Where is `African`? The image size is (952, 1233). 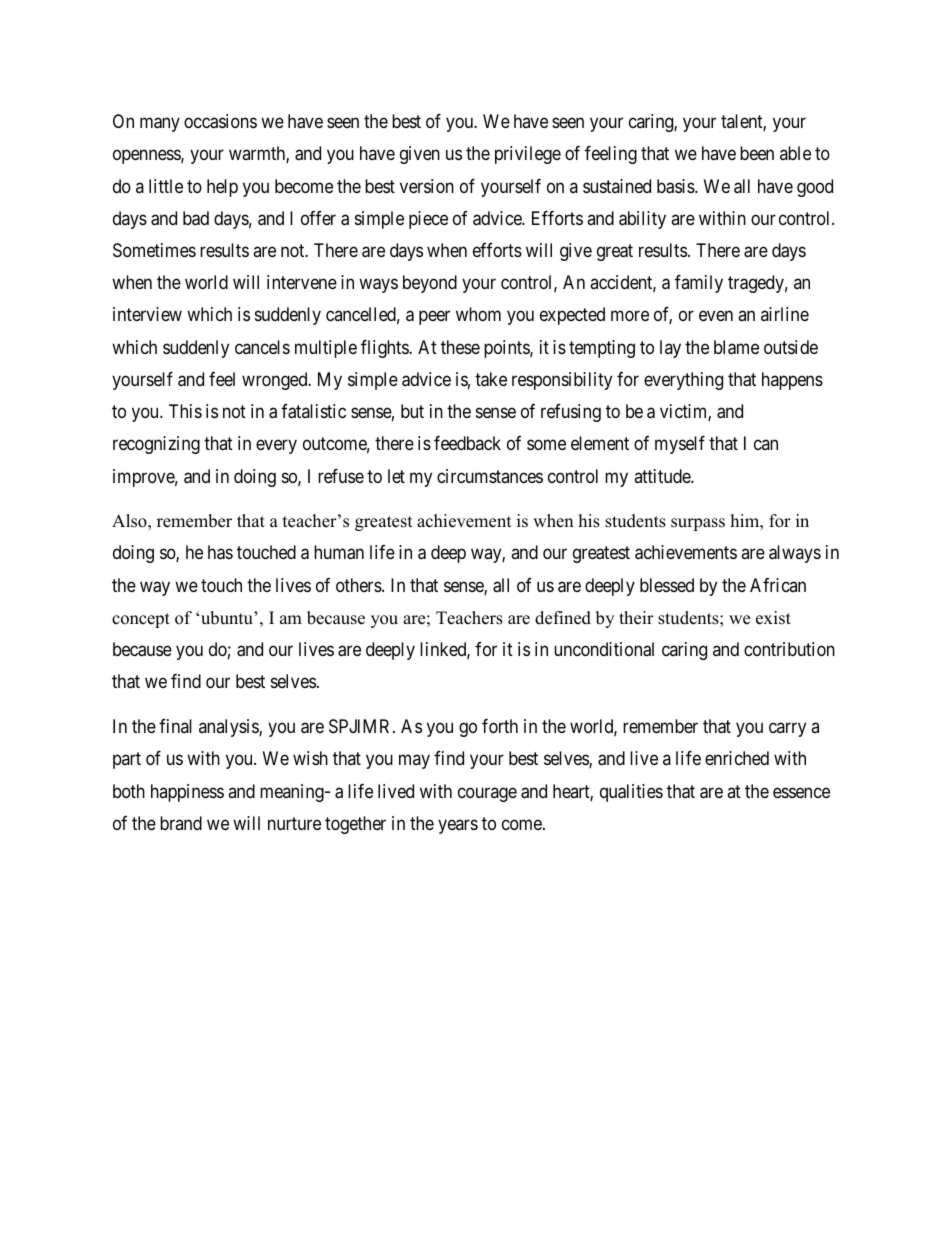
African is located at coordinates (778, 585).
